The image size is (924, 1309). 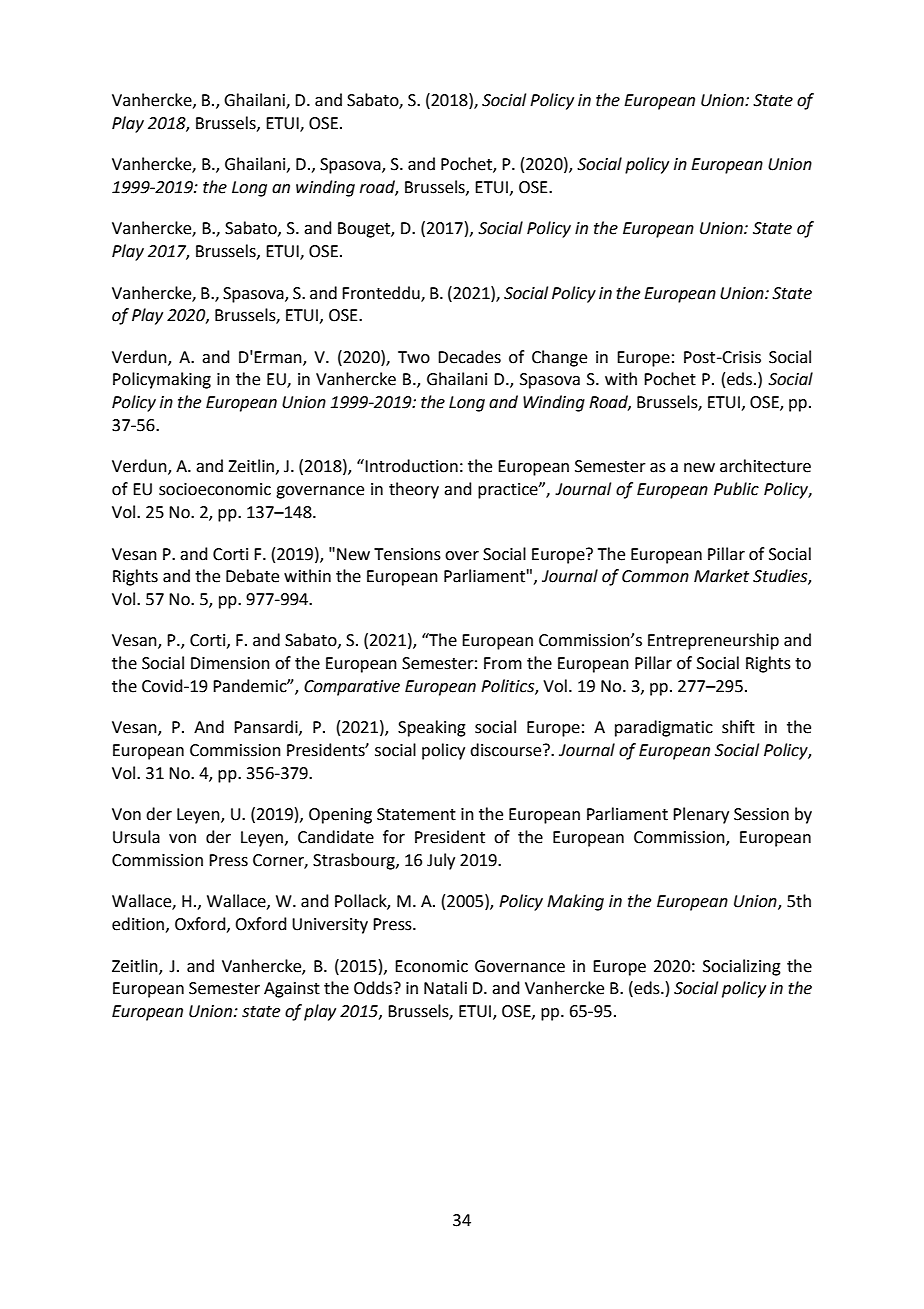 I want to click on Decades, so click(x=469, y=357).
